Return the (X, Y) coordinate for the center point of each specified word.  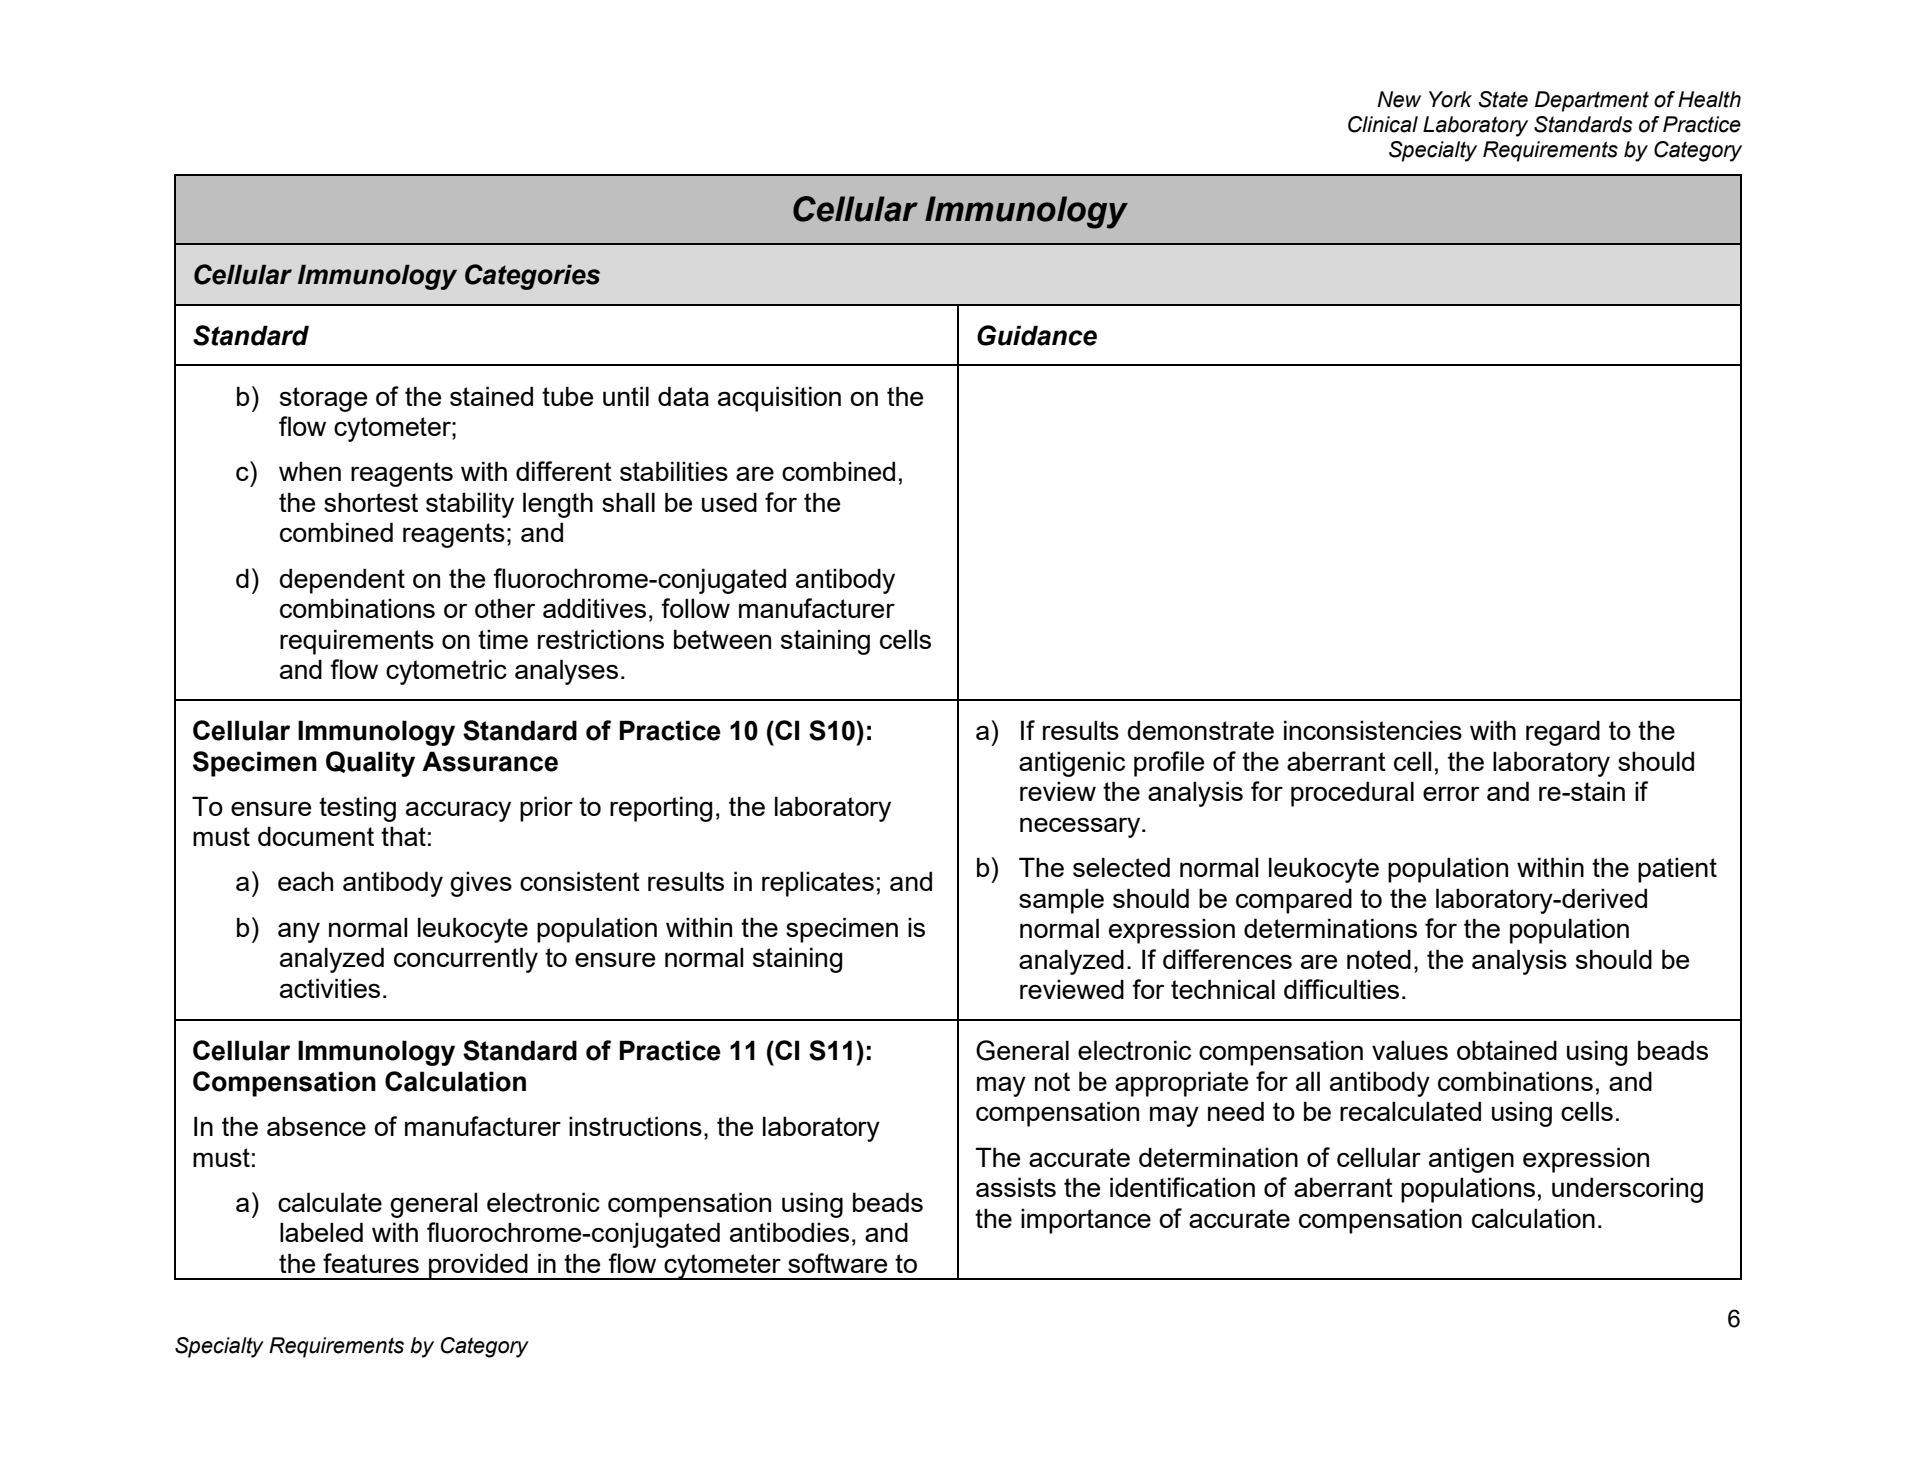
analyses (566, 672)
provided (478, 1266)
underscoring (1627, 1190)
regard (1563, 733)
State (1503, 99)
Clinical (1383, 124)
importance (1086, 1221)
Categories (532, 277)
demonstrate (1200, 730)
